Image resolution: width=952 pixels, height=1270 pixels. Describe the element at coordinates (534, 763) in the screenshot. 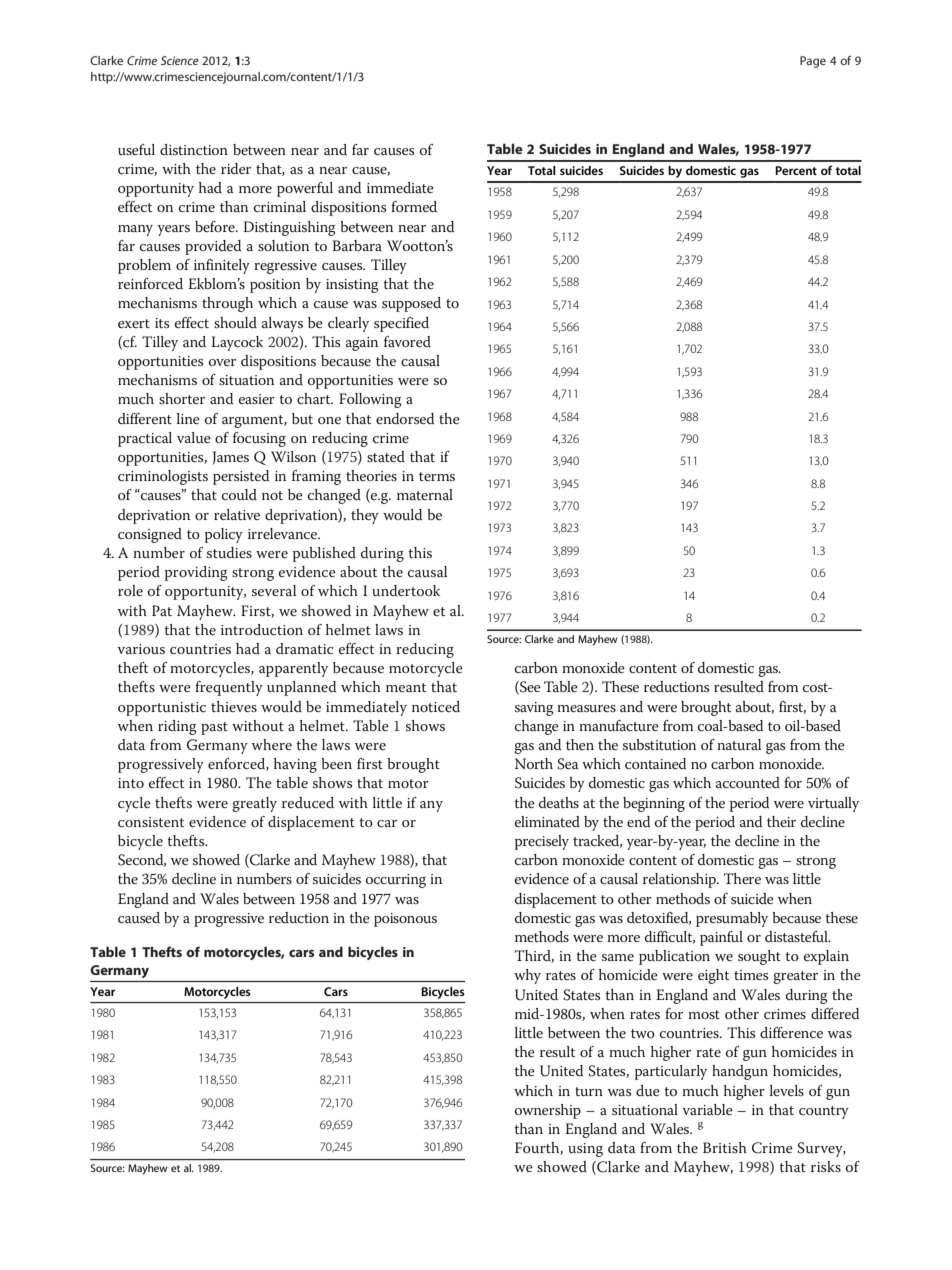

I see `North` at that location.
